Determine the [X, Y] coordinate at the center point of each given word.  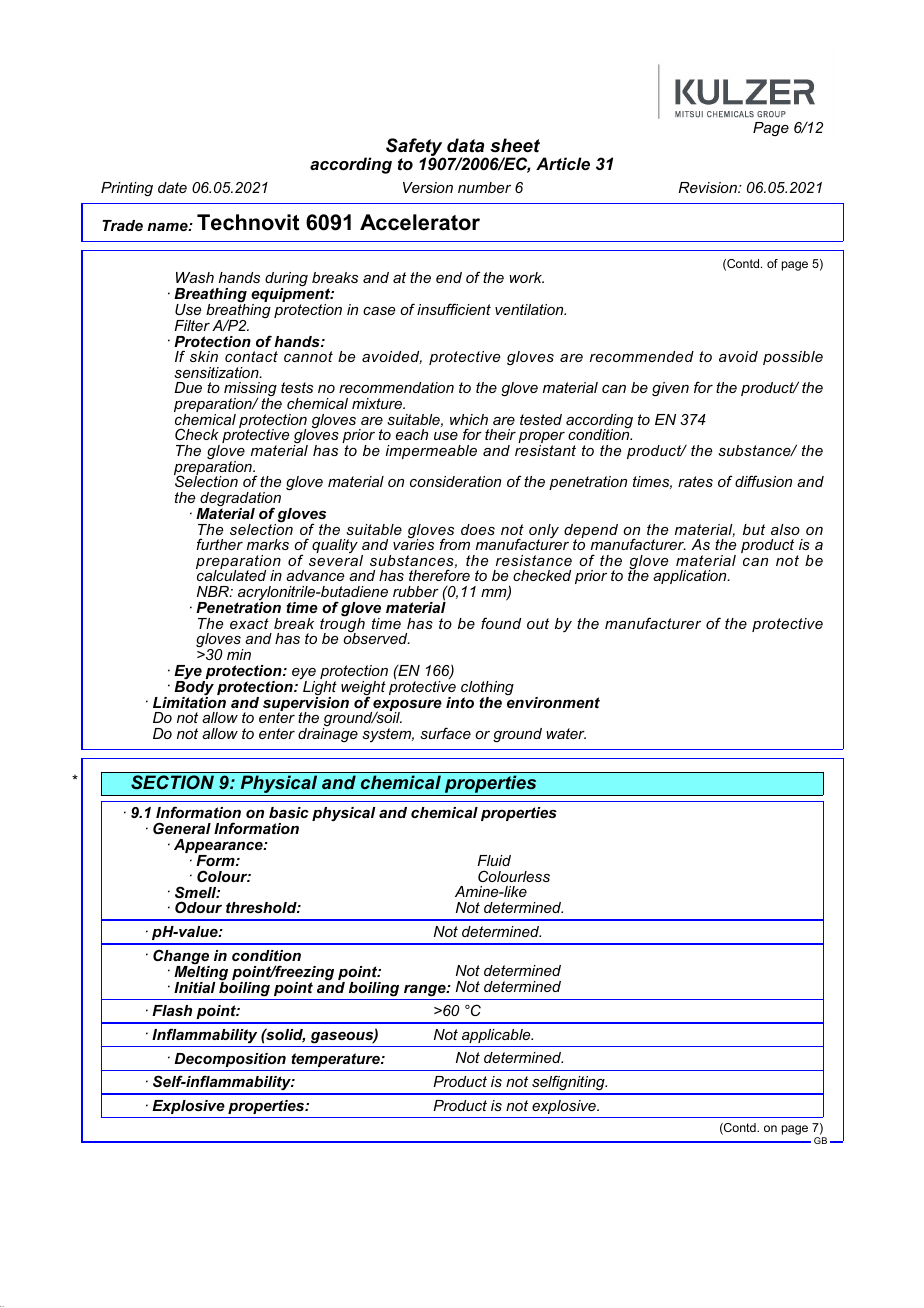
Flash [172, 1010]
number [484, 187]
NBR [214, 591]
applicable [497, 1036]
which [469, 419]
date [172, 187]
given [670, 389]
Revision [709, 187]
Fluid [494, 860]
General [182, 828]
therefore [439, 575]
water [566, 733]
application [691, 577]
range [426, 991]
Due [188, 387]
